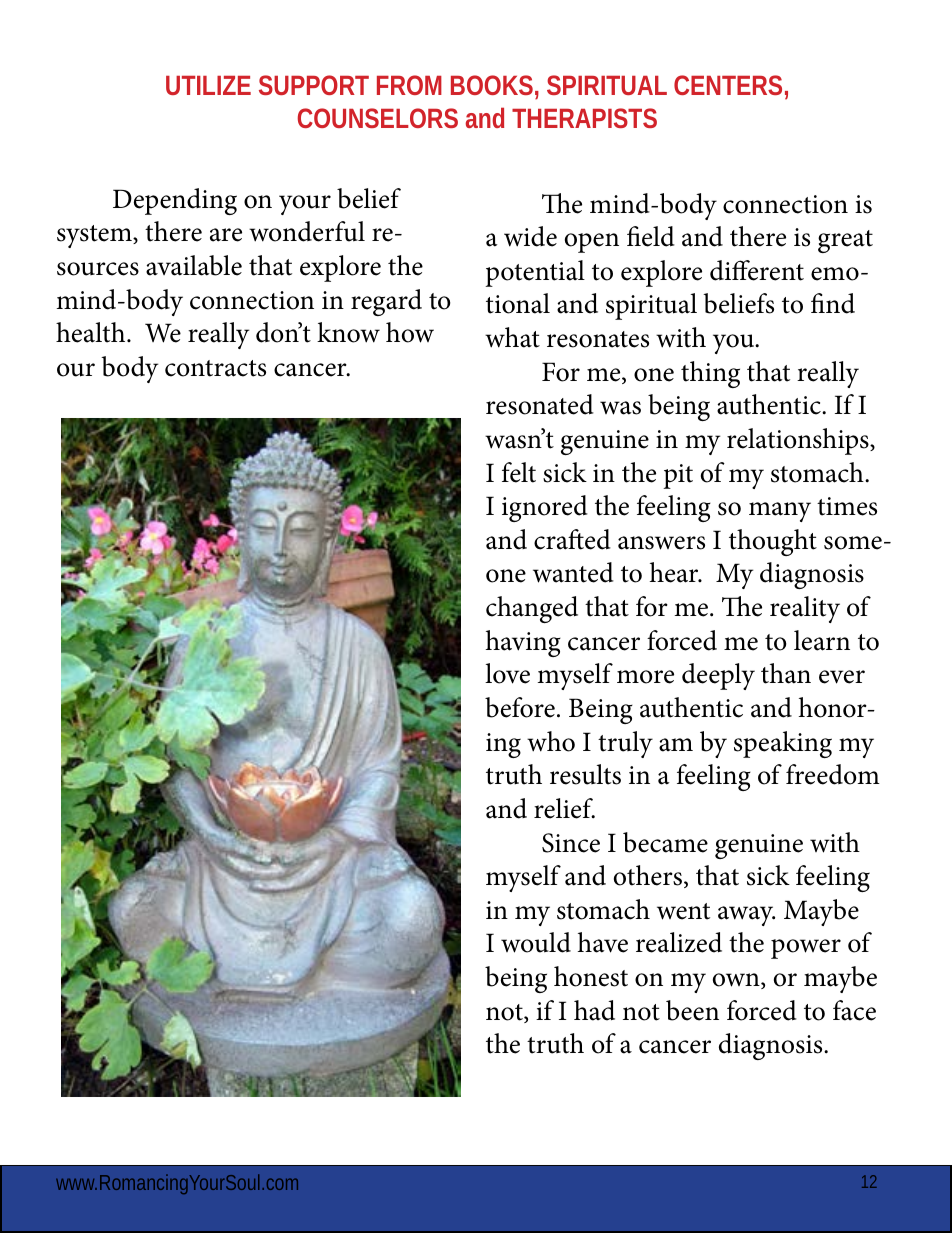 This screenshot has width=952, height=1233. I want to click on contracts, so click(215, 368).
